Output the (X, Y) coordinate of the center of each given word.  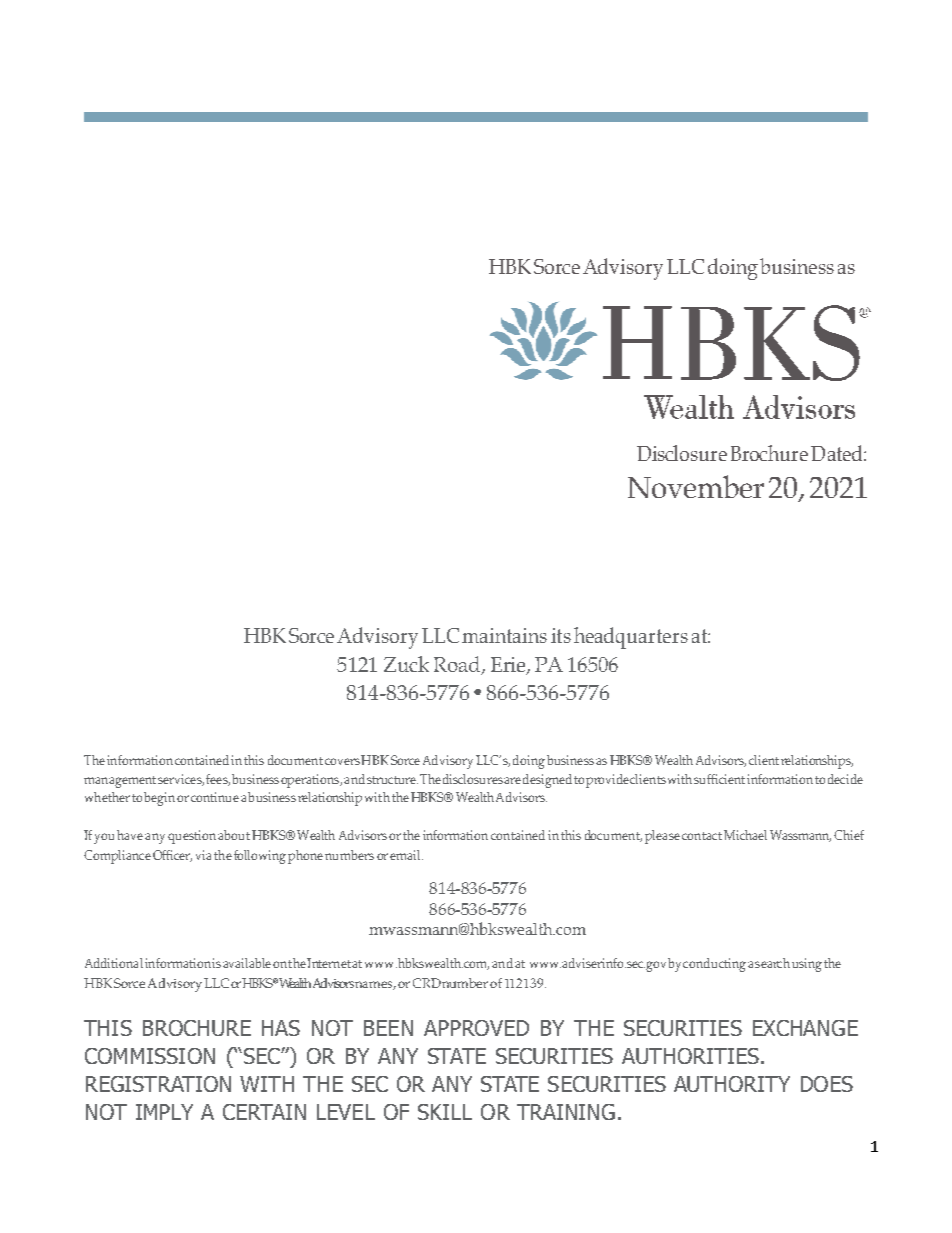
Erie (509, 665)
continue (215, 797)
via (203, 855)
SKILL (445, 1112)
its (561, 635)
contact (702, 836)
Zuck (406, 664)
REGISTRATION (158, 1084)
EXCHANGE (805, 1028)
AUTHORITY (732, 1084)
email (406, 855)
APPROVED (476, 1028)
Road (458, 665)
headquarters (631, 638)
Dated (838, 453)
